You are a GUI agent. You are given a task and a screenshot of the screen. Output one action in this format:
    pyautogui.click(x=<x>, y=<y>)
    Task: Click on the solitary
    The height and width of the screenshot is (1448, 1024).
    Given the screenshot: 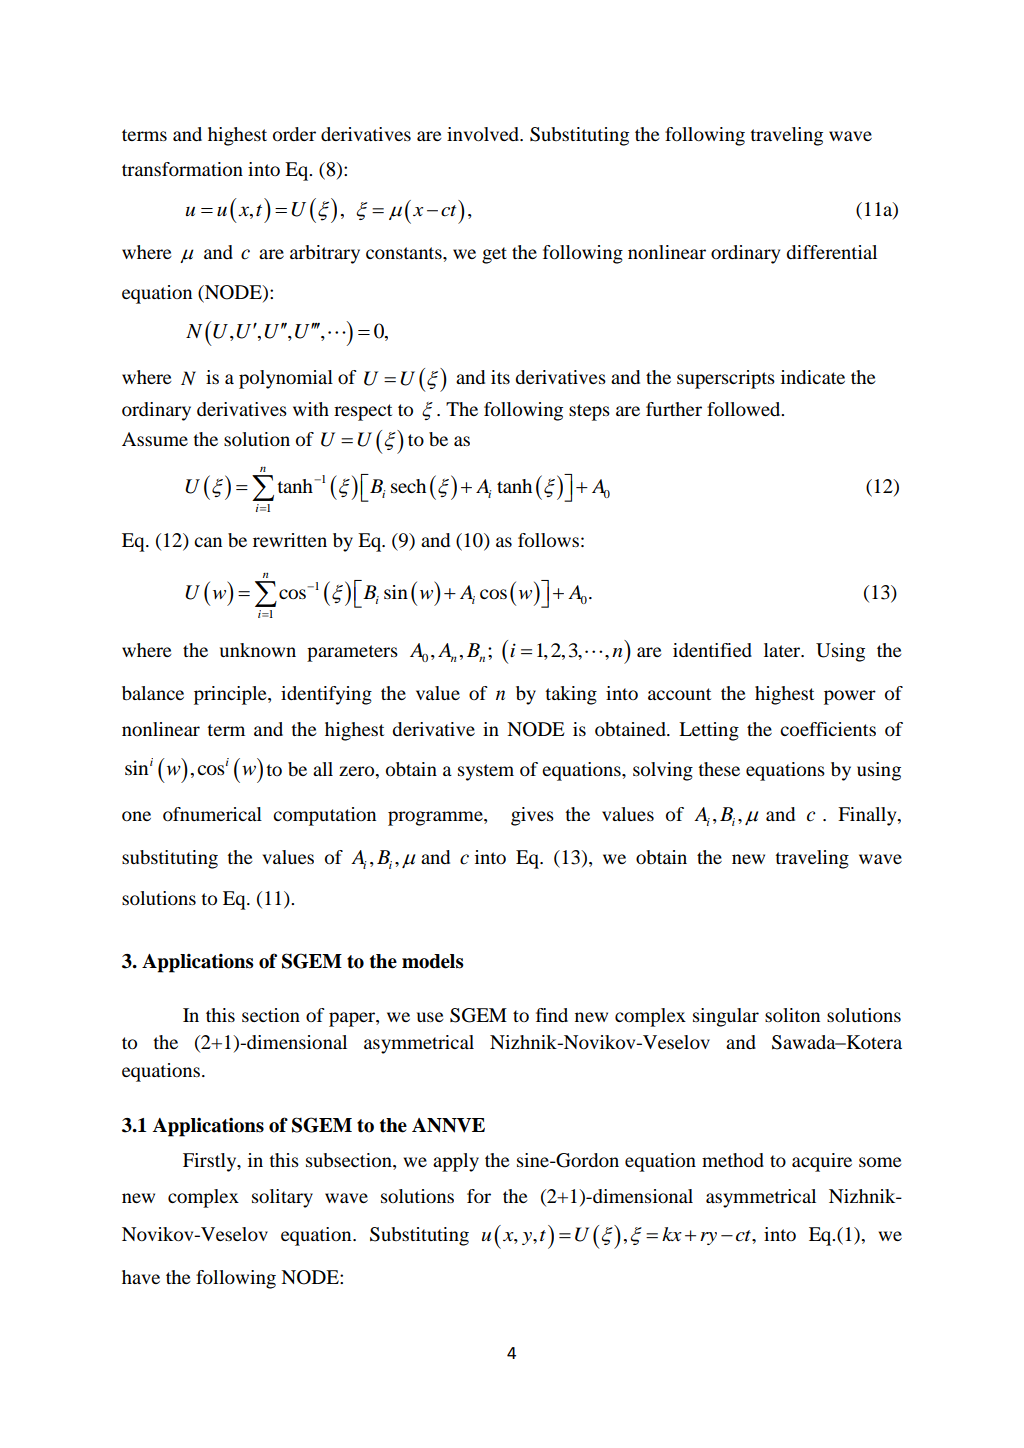 What is the action you would take?
    pyautogui.click(x=282, y=1198)
